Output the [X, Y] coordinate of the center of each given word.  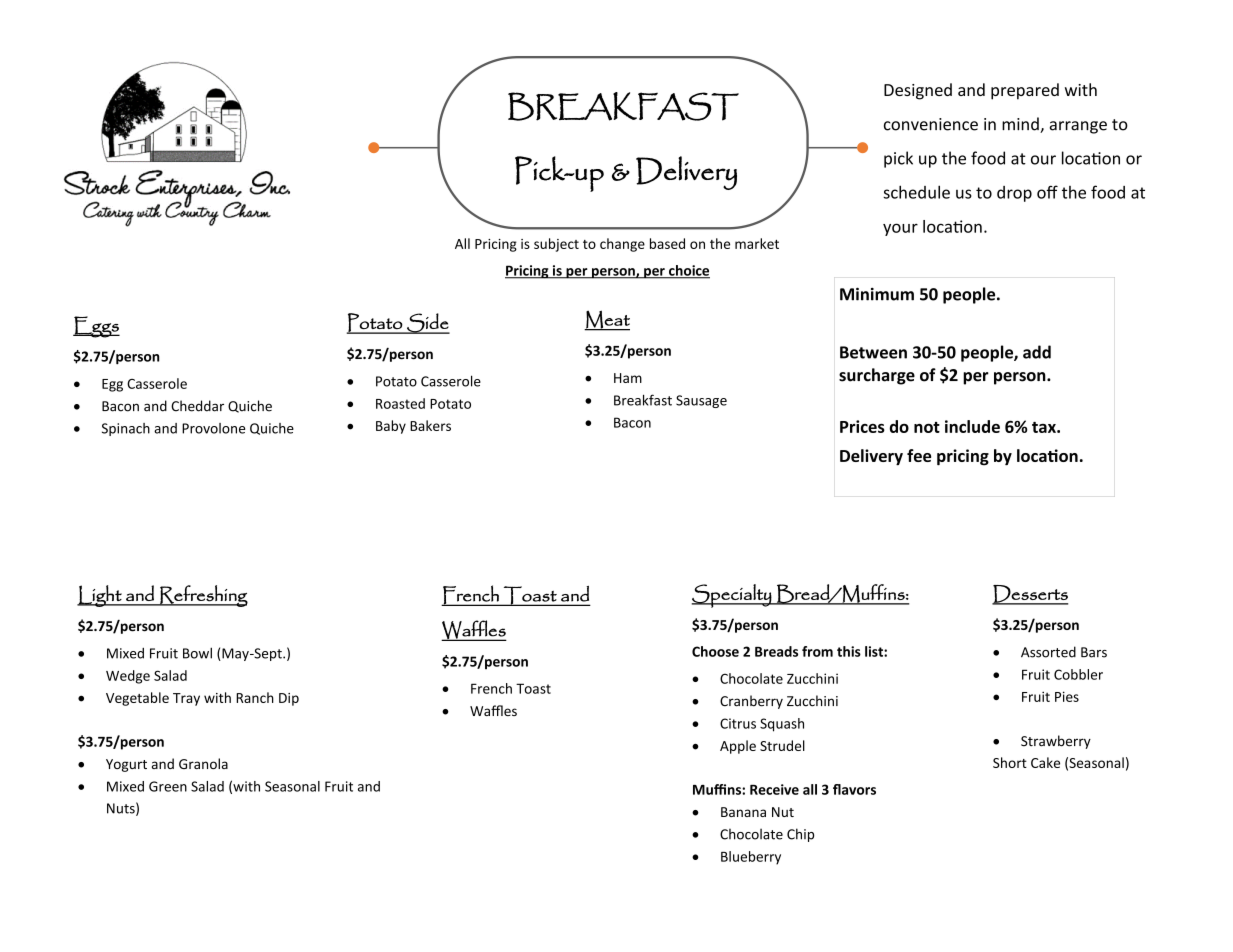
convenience [931, 124]
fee [919, 455]
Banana [743, 812]
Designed [918, 91]
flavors [854, 789]
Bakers [430, 425]
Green [168, 786]
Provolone [213, 428]
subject [556, 245]
